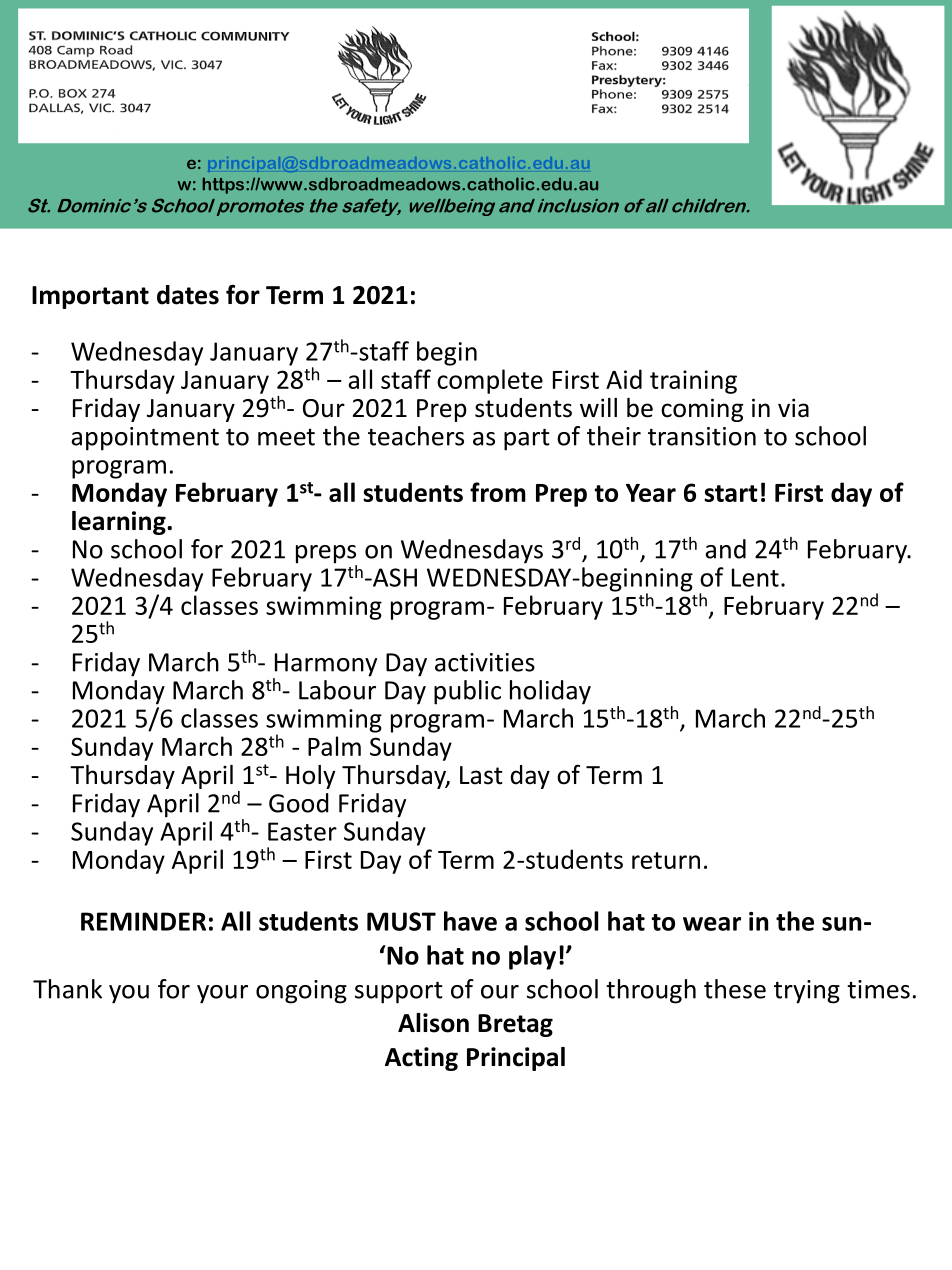 The width and height of the screenshot is (952, 1270). What do you see at coordinates (120, 523) in the screenshot?
I see `learning` at bounding box center [120, 523].
